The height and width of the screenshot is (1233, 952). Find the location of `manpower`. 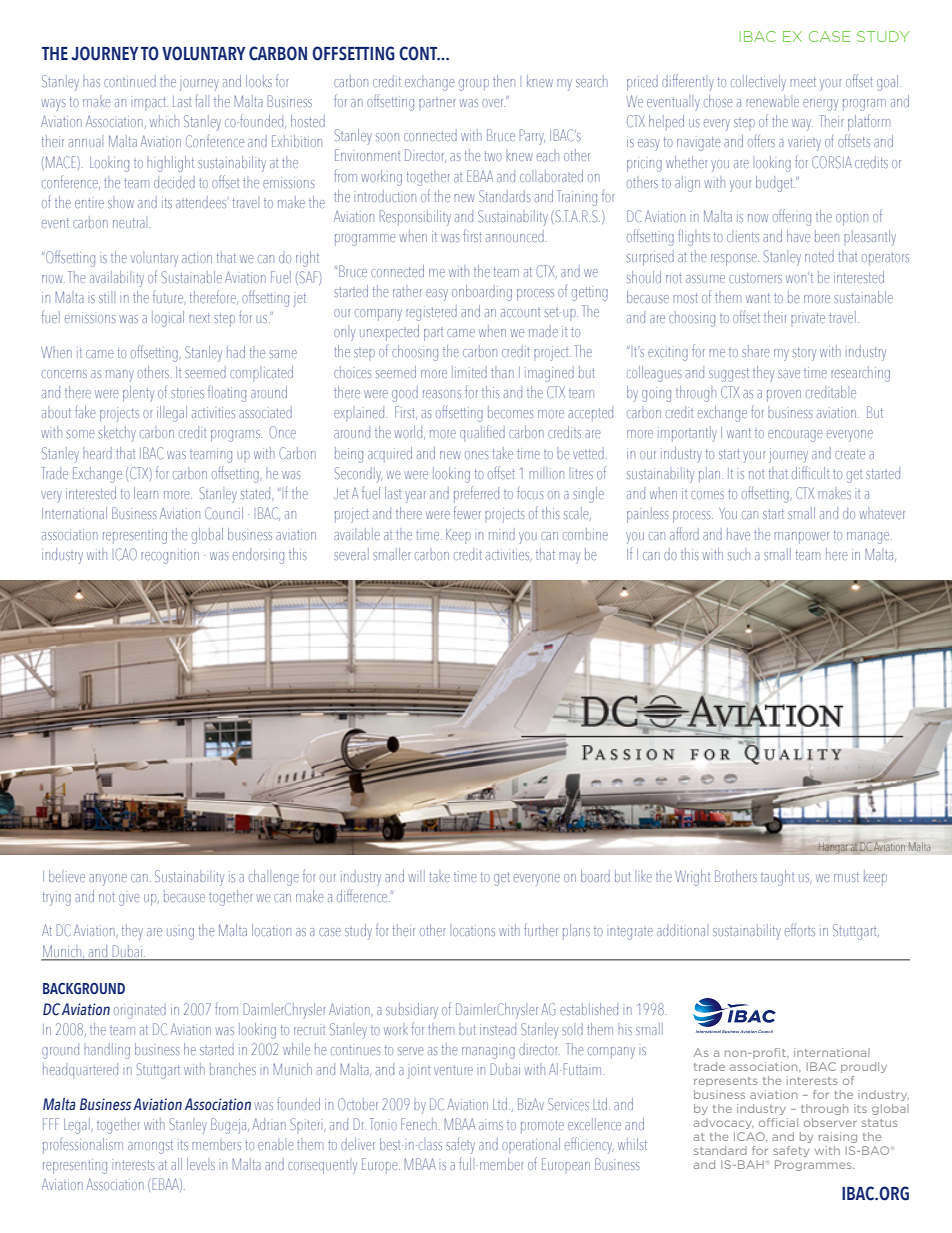

manpower is located at coordinates (801, 538).
